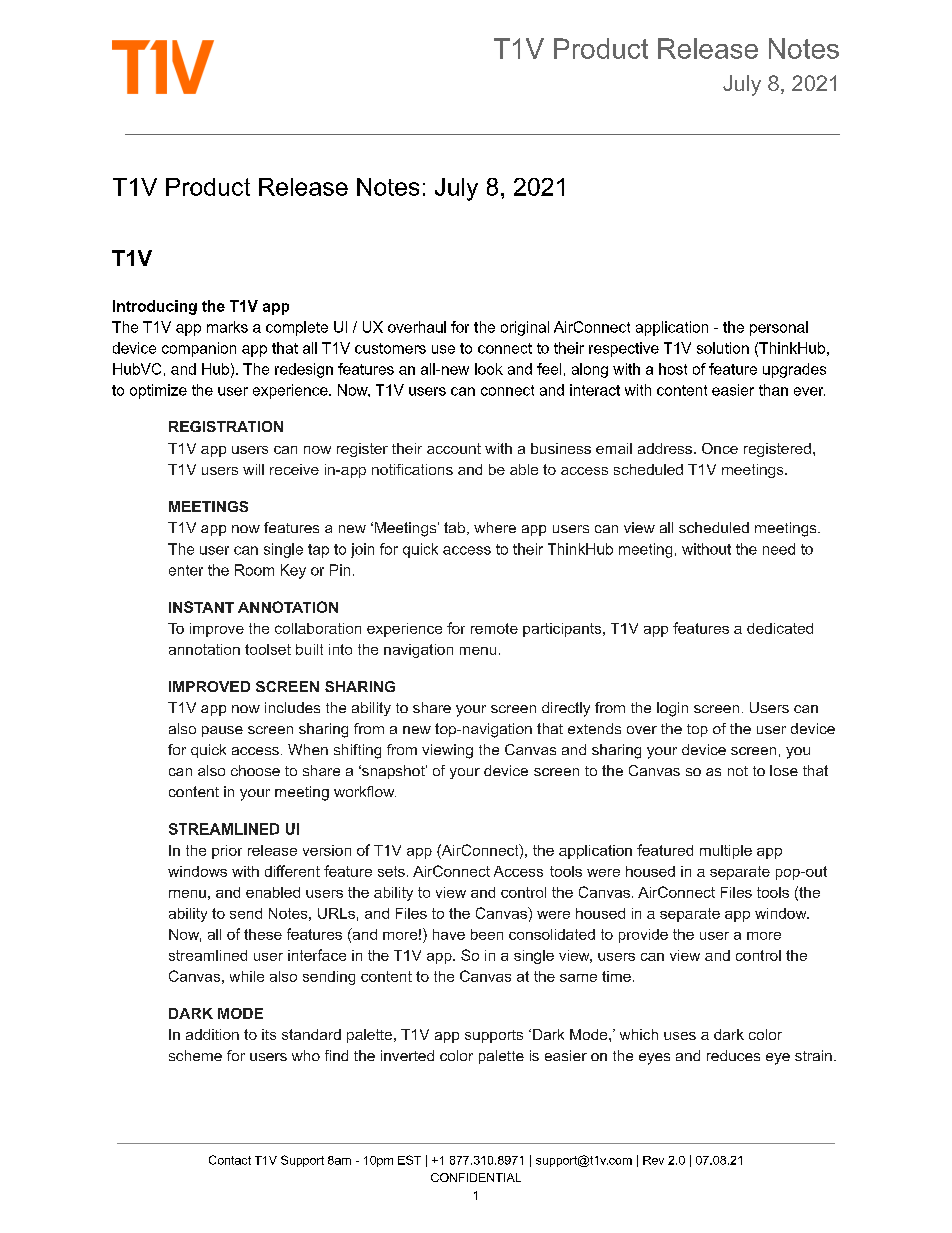 The width and height of the document is (952, 1233). I want to click on these, so click(263, 934).
